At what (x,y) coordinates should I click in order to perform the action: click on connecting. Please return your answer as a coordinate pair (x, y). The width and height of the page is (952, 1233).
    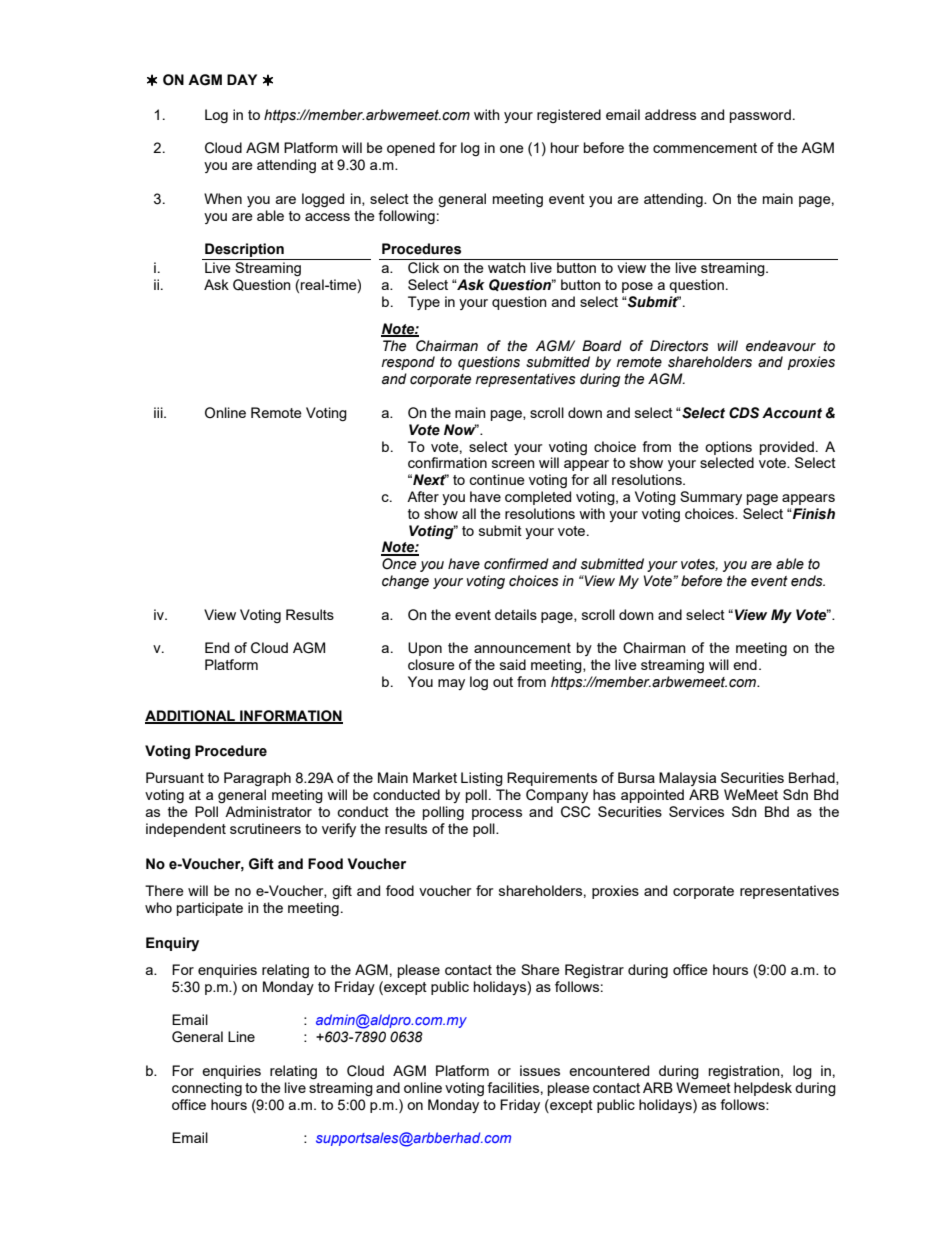
    Looking at the image, I should click on (207, 1089).
